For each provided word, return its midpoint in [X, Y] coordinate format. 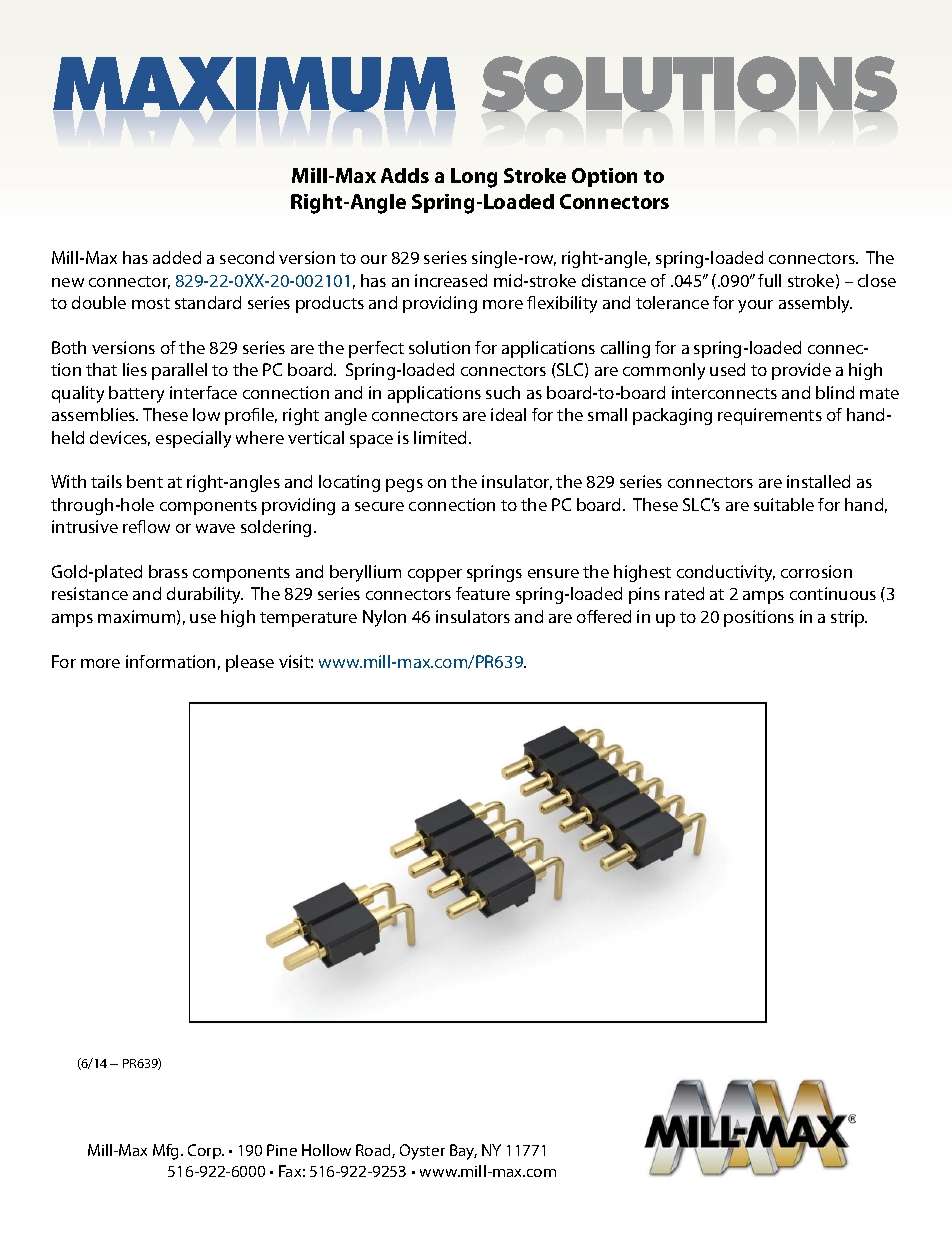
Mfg [167, 1152]
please [250, 663]
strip [849, 618]
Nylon [384, 618]
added [177, 257]
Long [474, 178]
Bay [463, 1152]
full [769, 280]
